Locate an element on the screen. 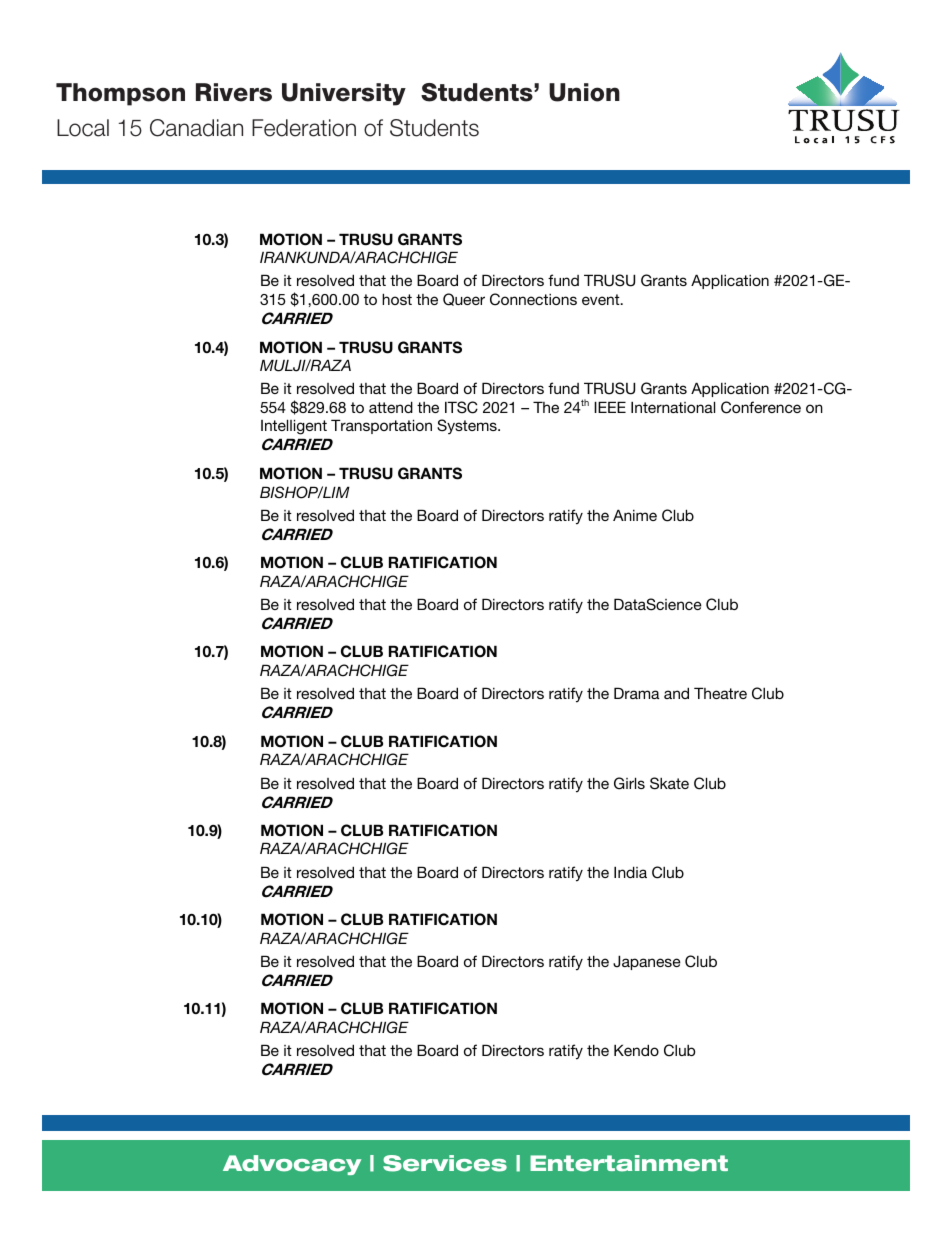  Canadian is located at coordinates (196, 128).
